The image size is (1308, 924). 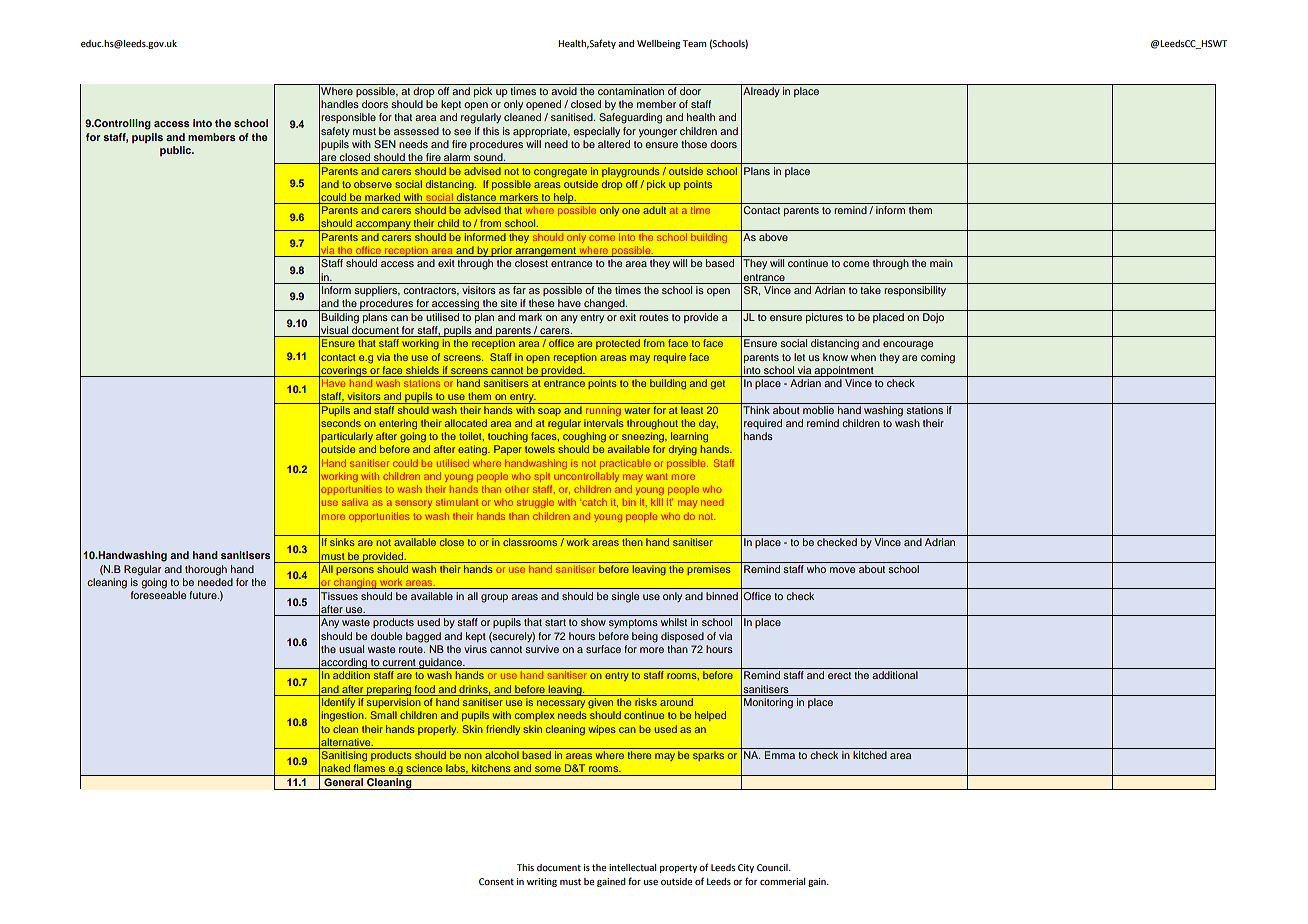 I want to click on responsible, so click(x=348, y=118).
